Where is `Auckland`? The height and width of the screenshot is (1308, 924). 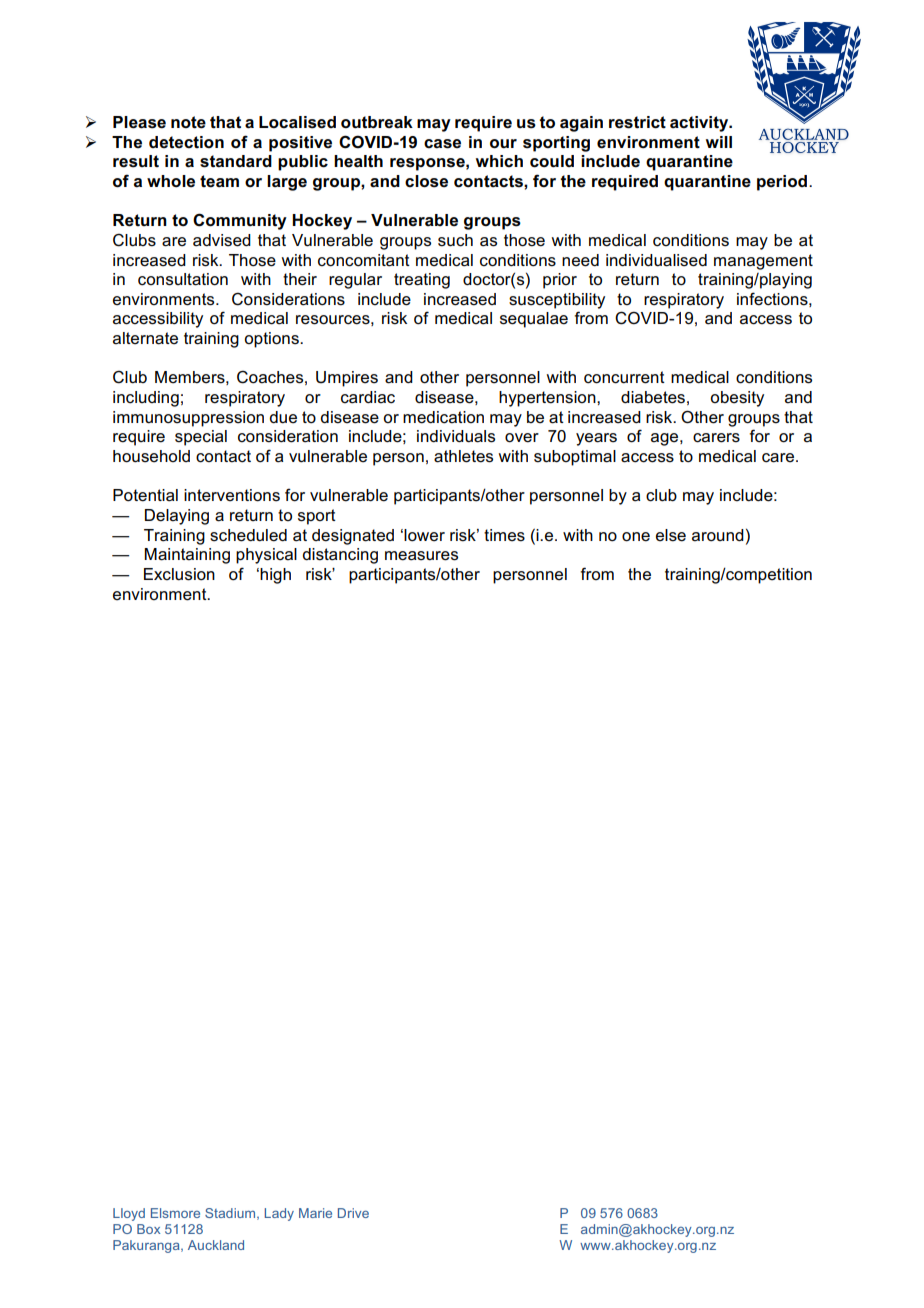
Auckland is located at coordinates (216, 1245).
